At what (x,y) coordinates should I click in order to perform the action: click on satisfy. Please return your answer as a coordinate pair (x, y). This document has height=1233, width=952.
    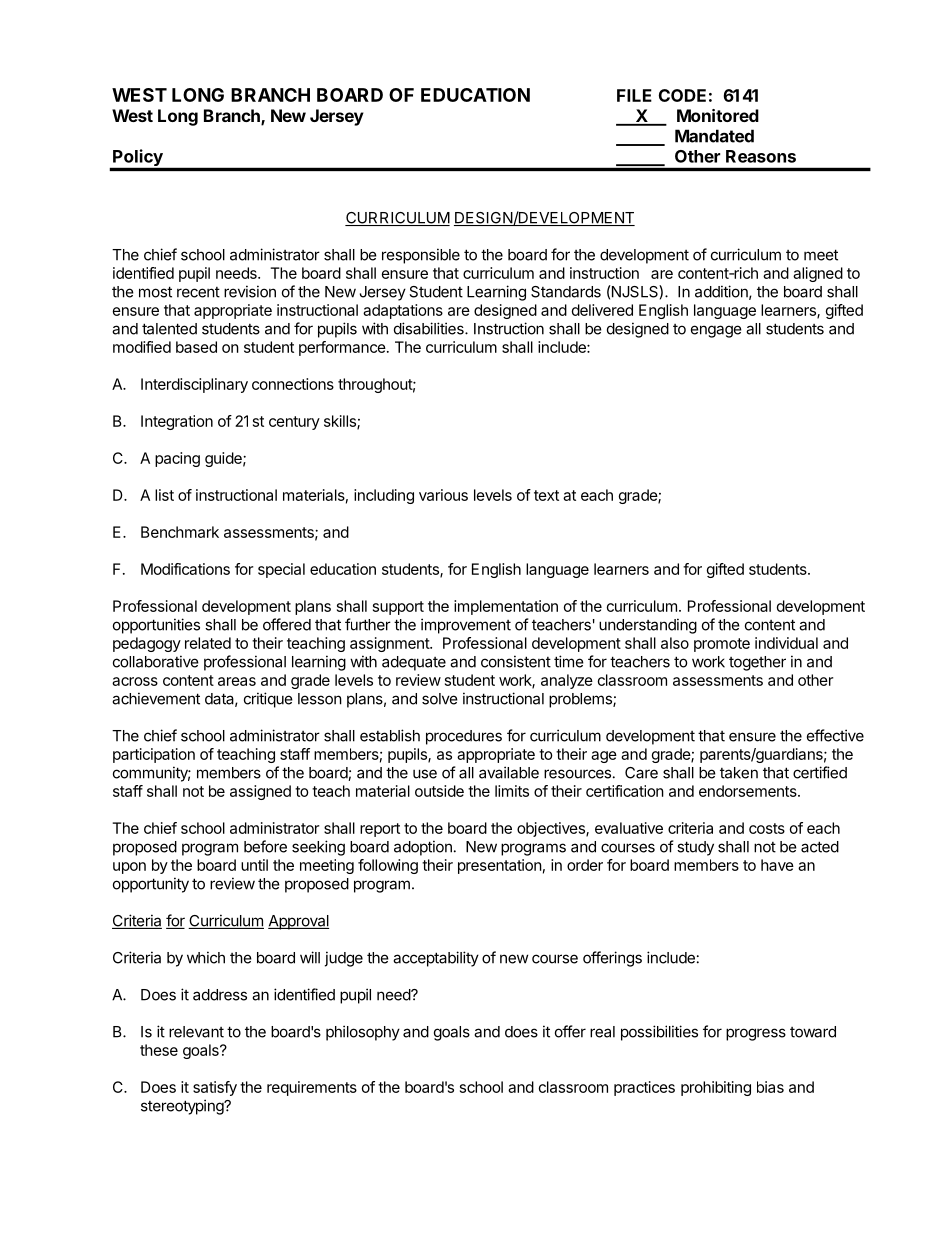
    Looking at the image, I should click on (215, 1088).
